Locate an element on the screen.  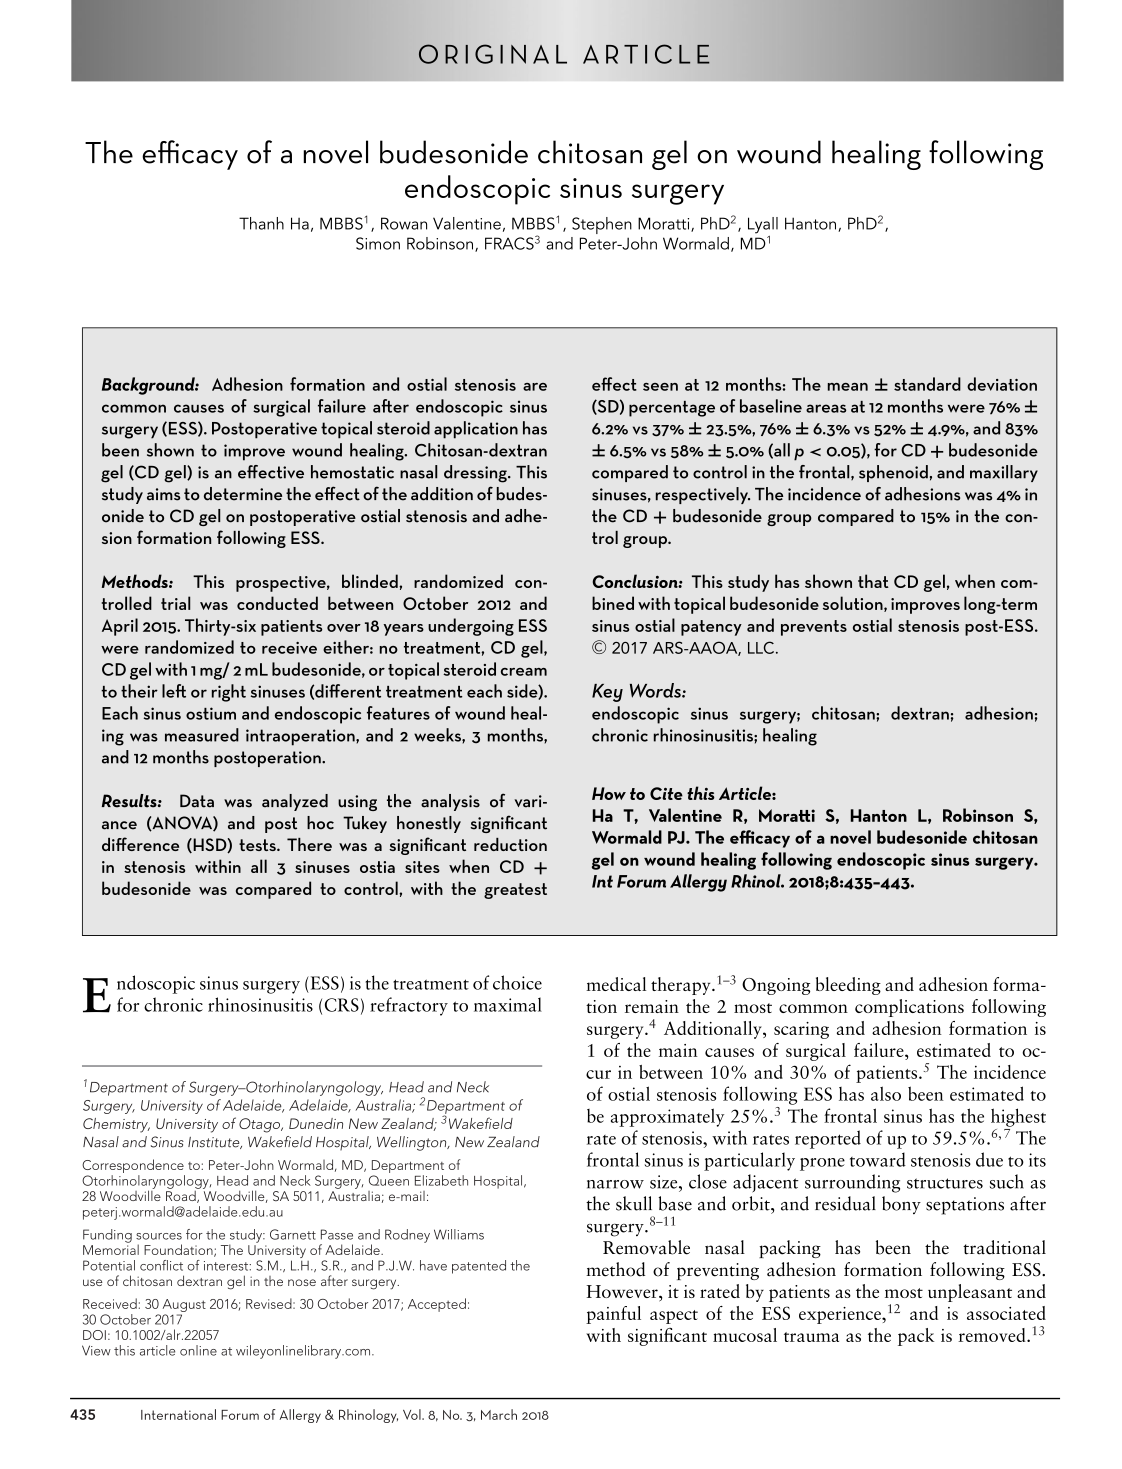
ORIGINAL is located at coordinates (493, 54).
